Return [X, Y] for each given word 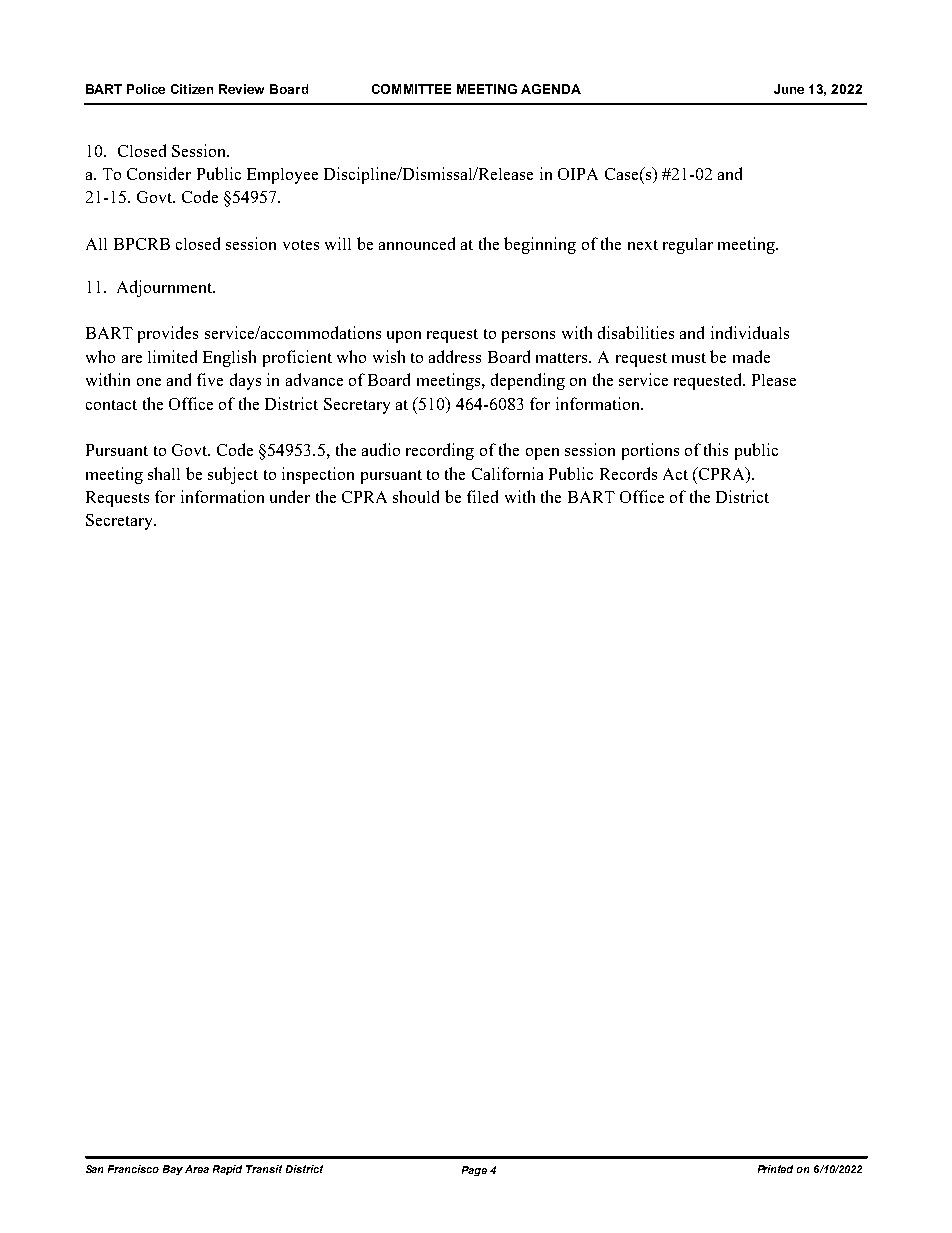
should [416, 496]
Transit [264, 1169]
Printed [775, 1169]
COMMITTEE [411, 89]
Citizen [192, 89]
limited [172, 356]
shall [164, 473]
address [455, 356]
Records [628, 473]
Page [474, 1171]
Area [197, 1169]
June [789, 89]
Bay [173, 1170]
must [689, 358]
